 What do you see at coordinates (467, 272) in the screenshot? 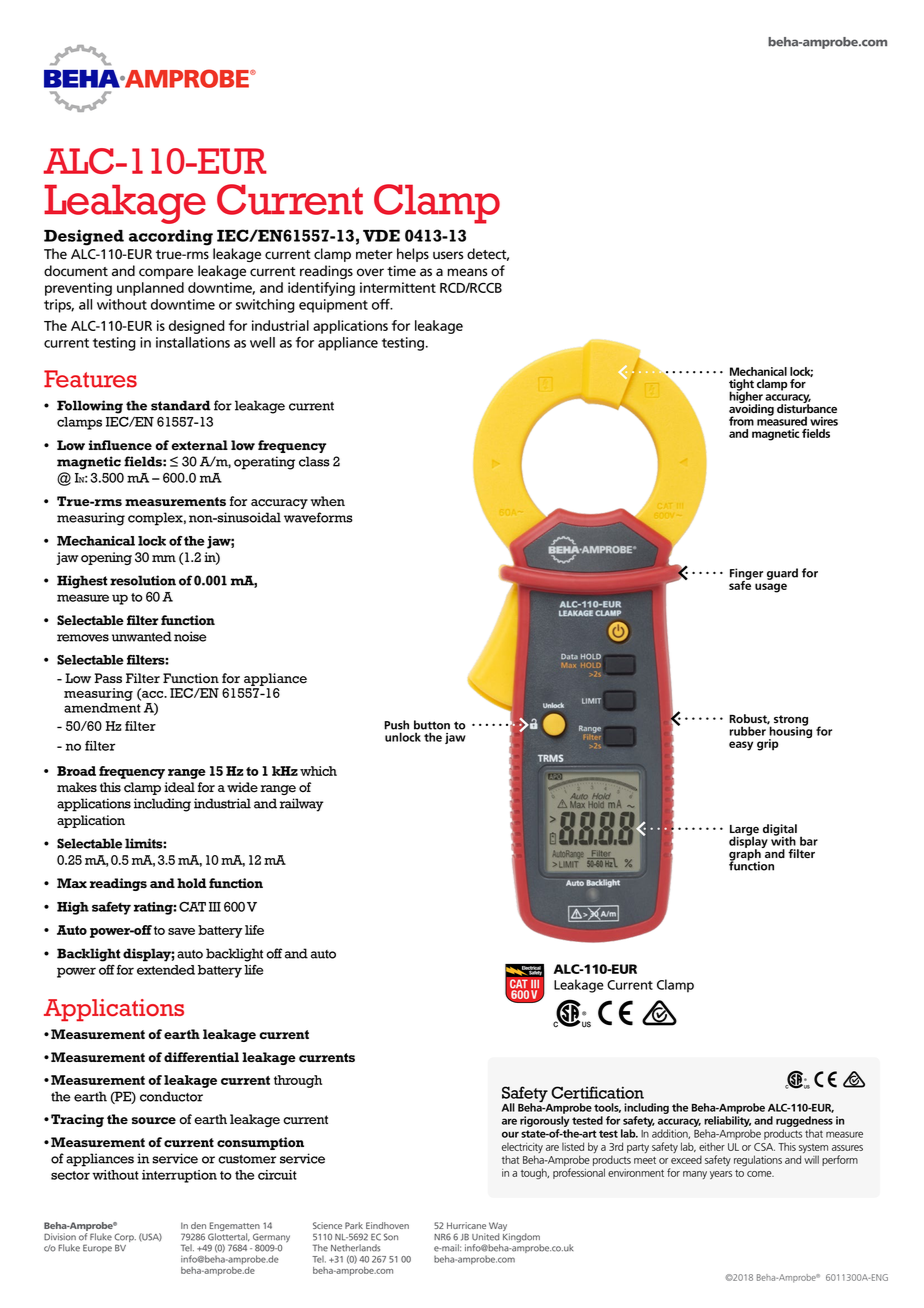
I see `means` at bounding box center [467, 272].
